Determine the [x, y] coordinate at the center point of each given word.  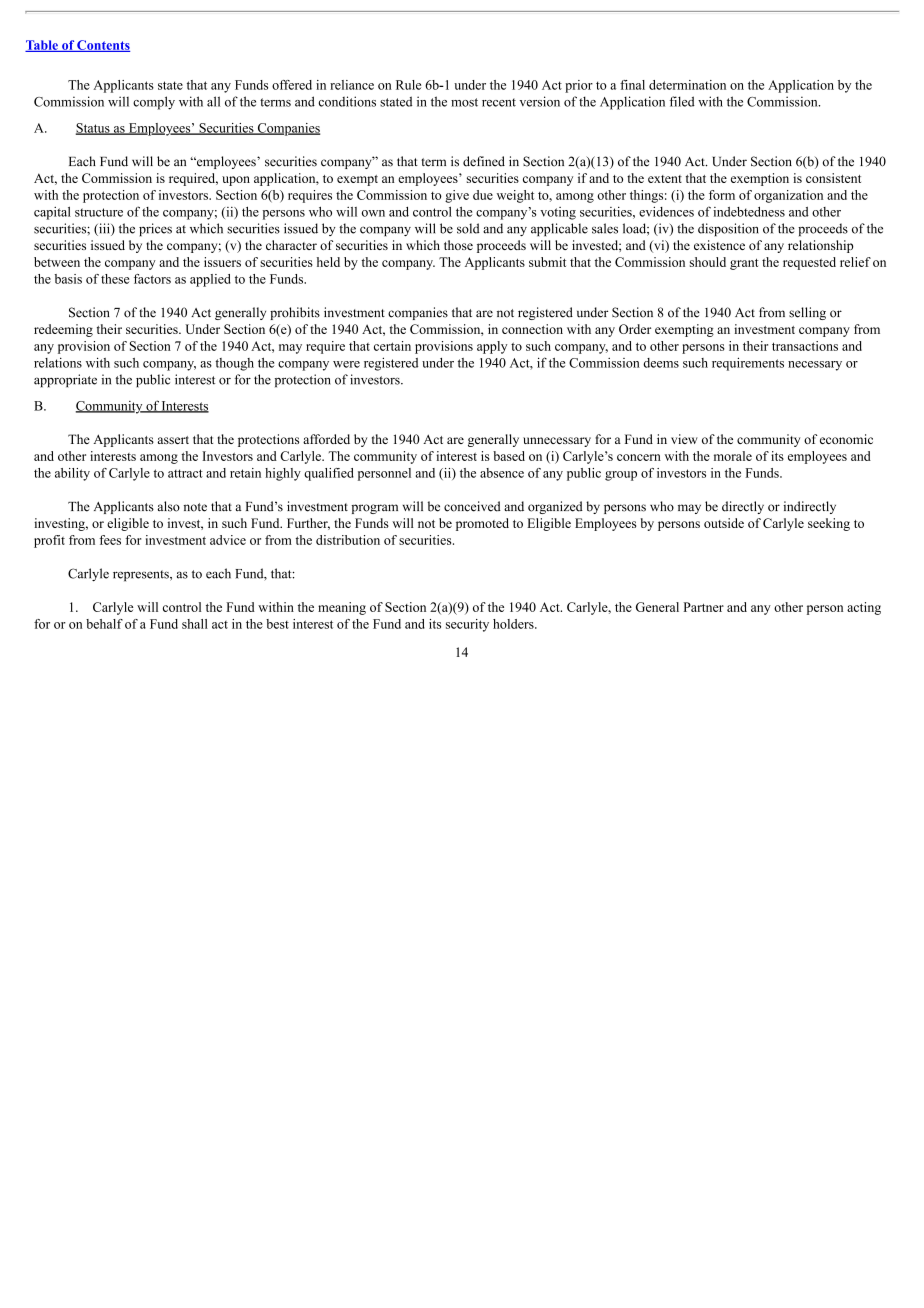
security [467, 625]
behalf [104, 624]
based [509, 456]
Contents [102, 46]
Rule [408, 85]
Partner [704, 607]
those [458, 245]
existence [719, 245]
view [684, 439]
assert [173, 440]
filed [682, 101]
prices [155, 229]
